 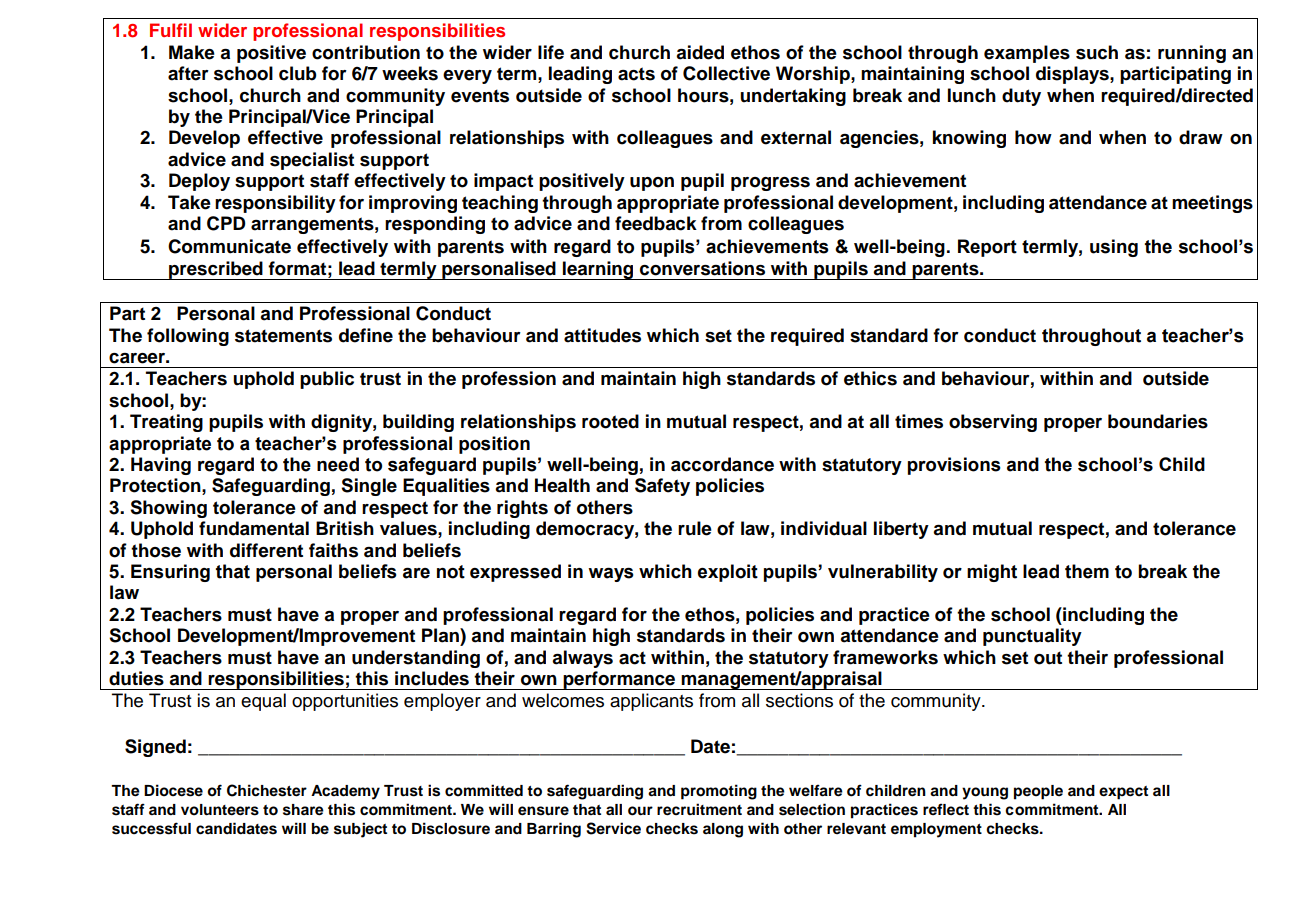 I want to click on aided, so click(x=700, y=52).
